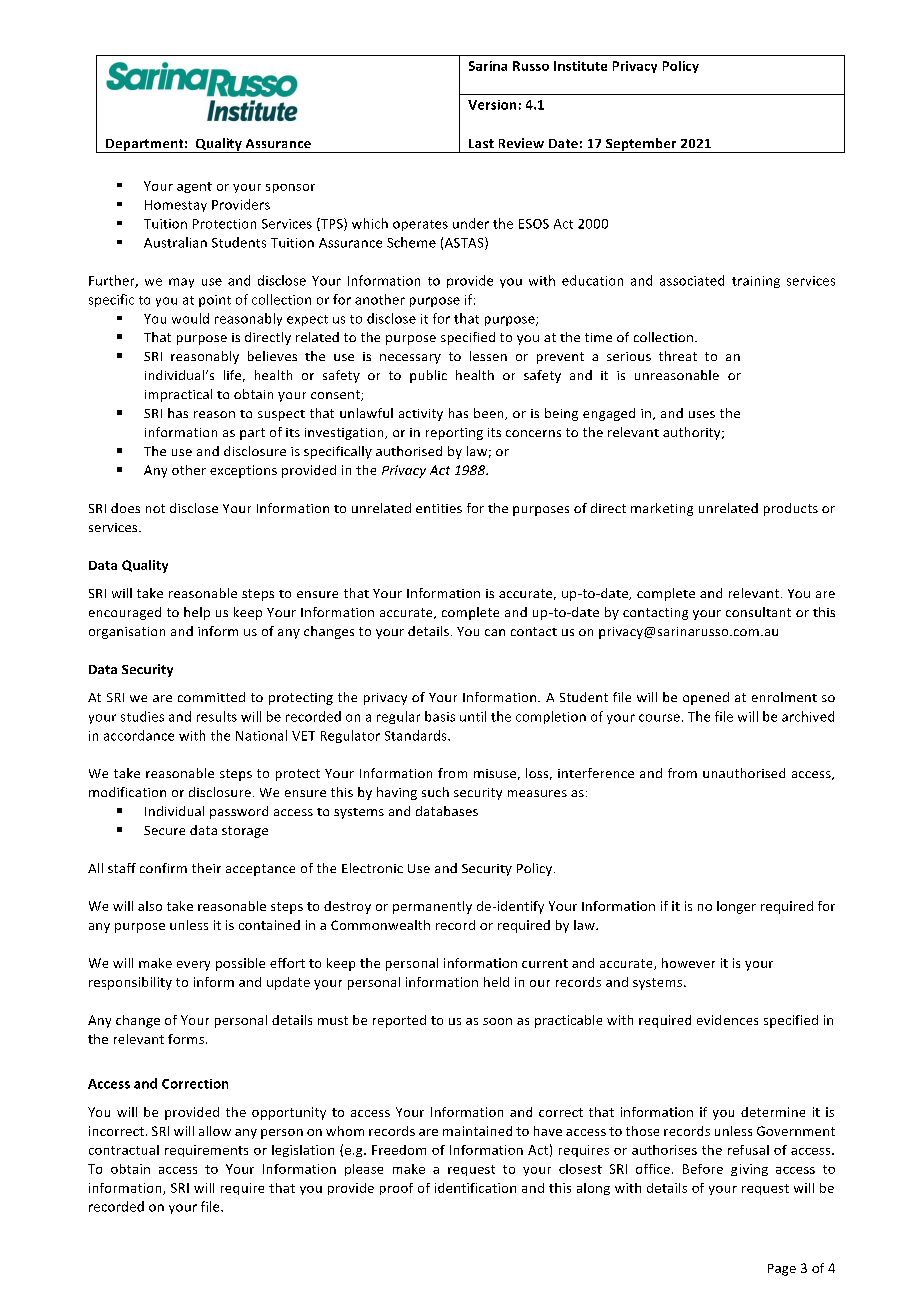 The width and height of the image is (924, 1308). What do you see at coordinates (492, 105) in the image?
I see `Version` at bounding box center [492, 105].
